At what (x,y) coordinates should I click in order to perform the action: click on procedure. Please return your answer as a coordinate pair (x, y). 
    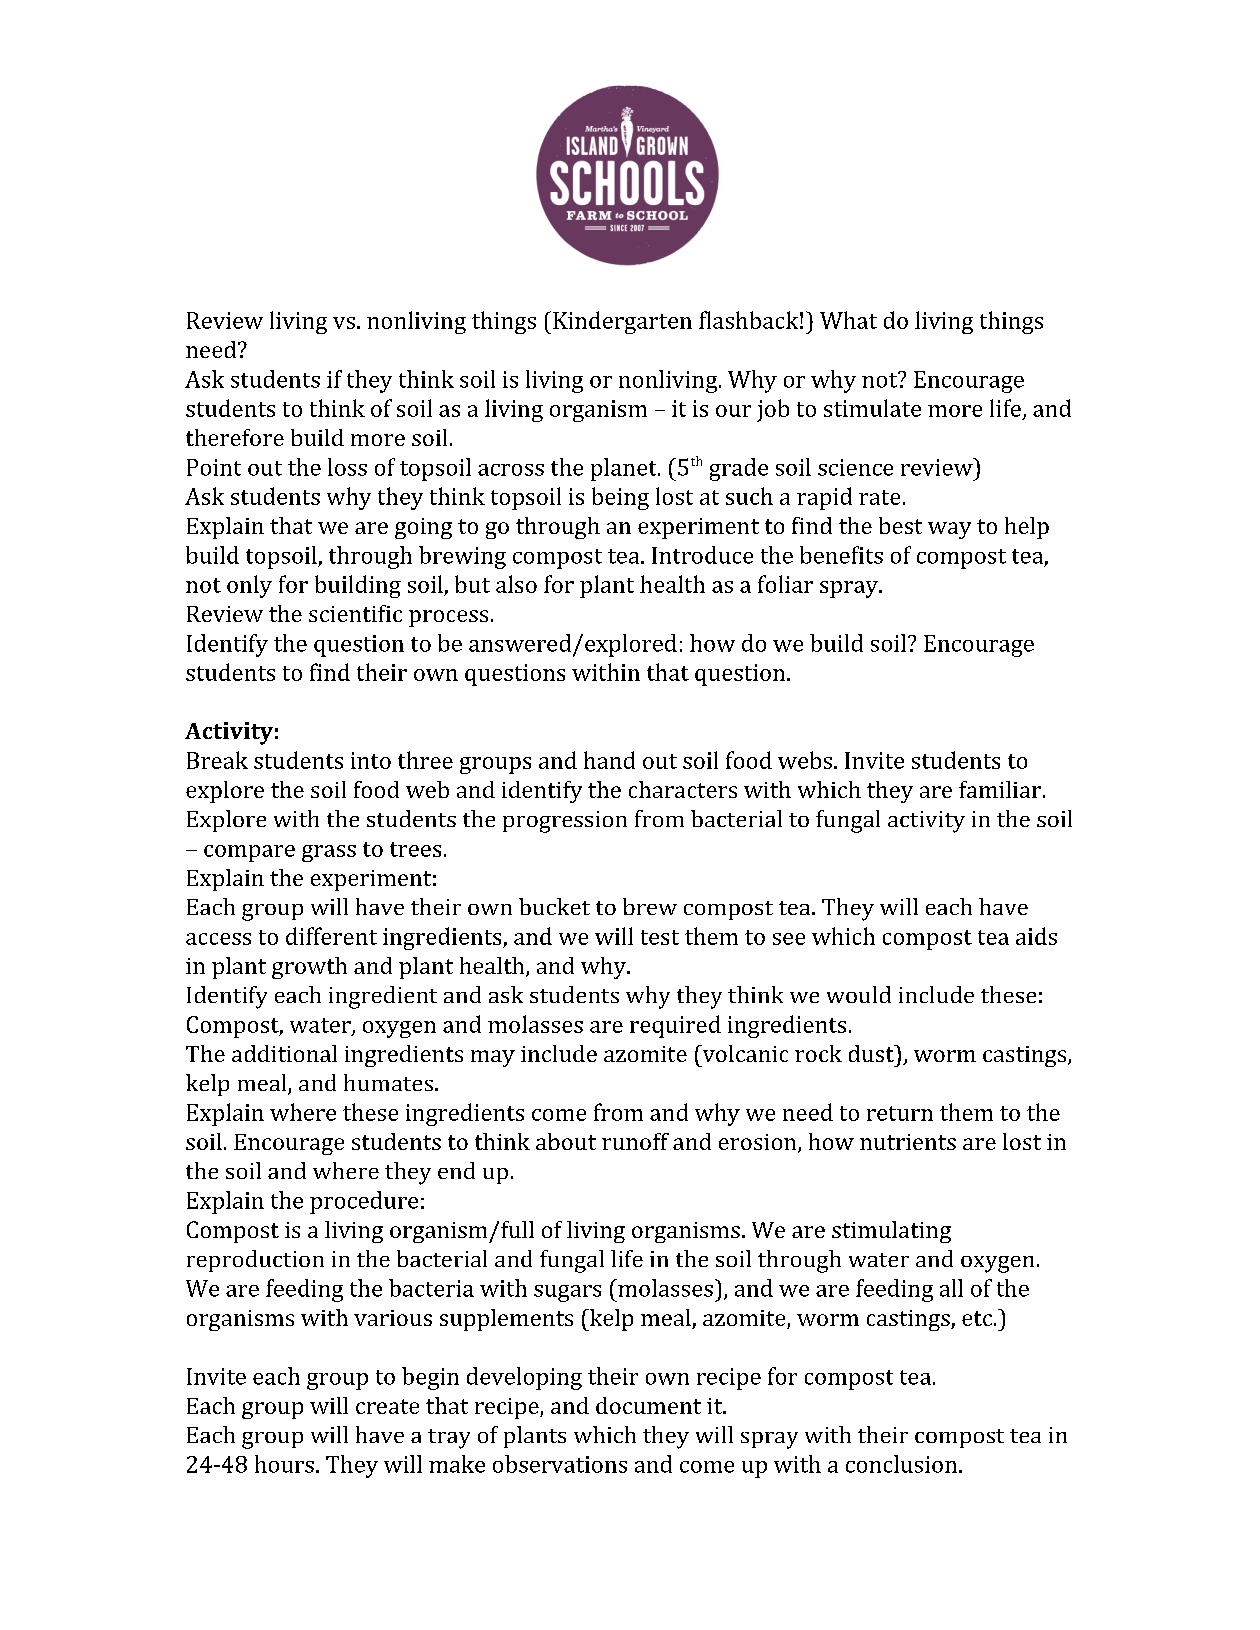
    Looking at the image, I should click on (364, 1202).
